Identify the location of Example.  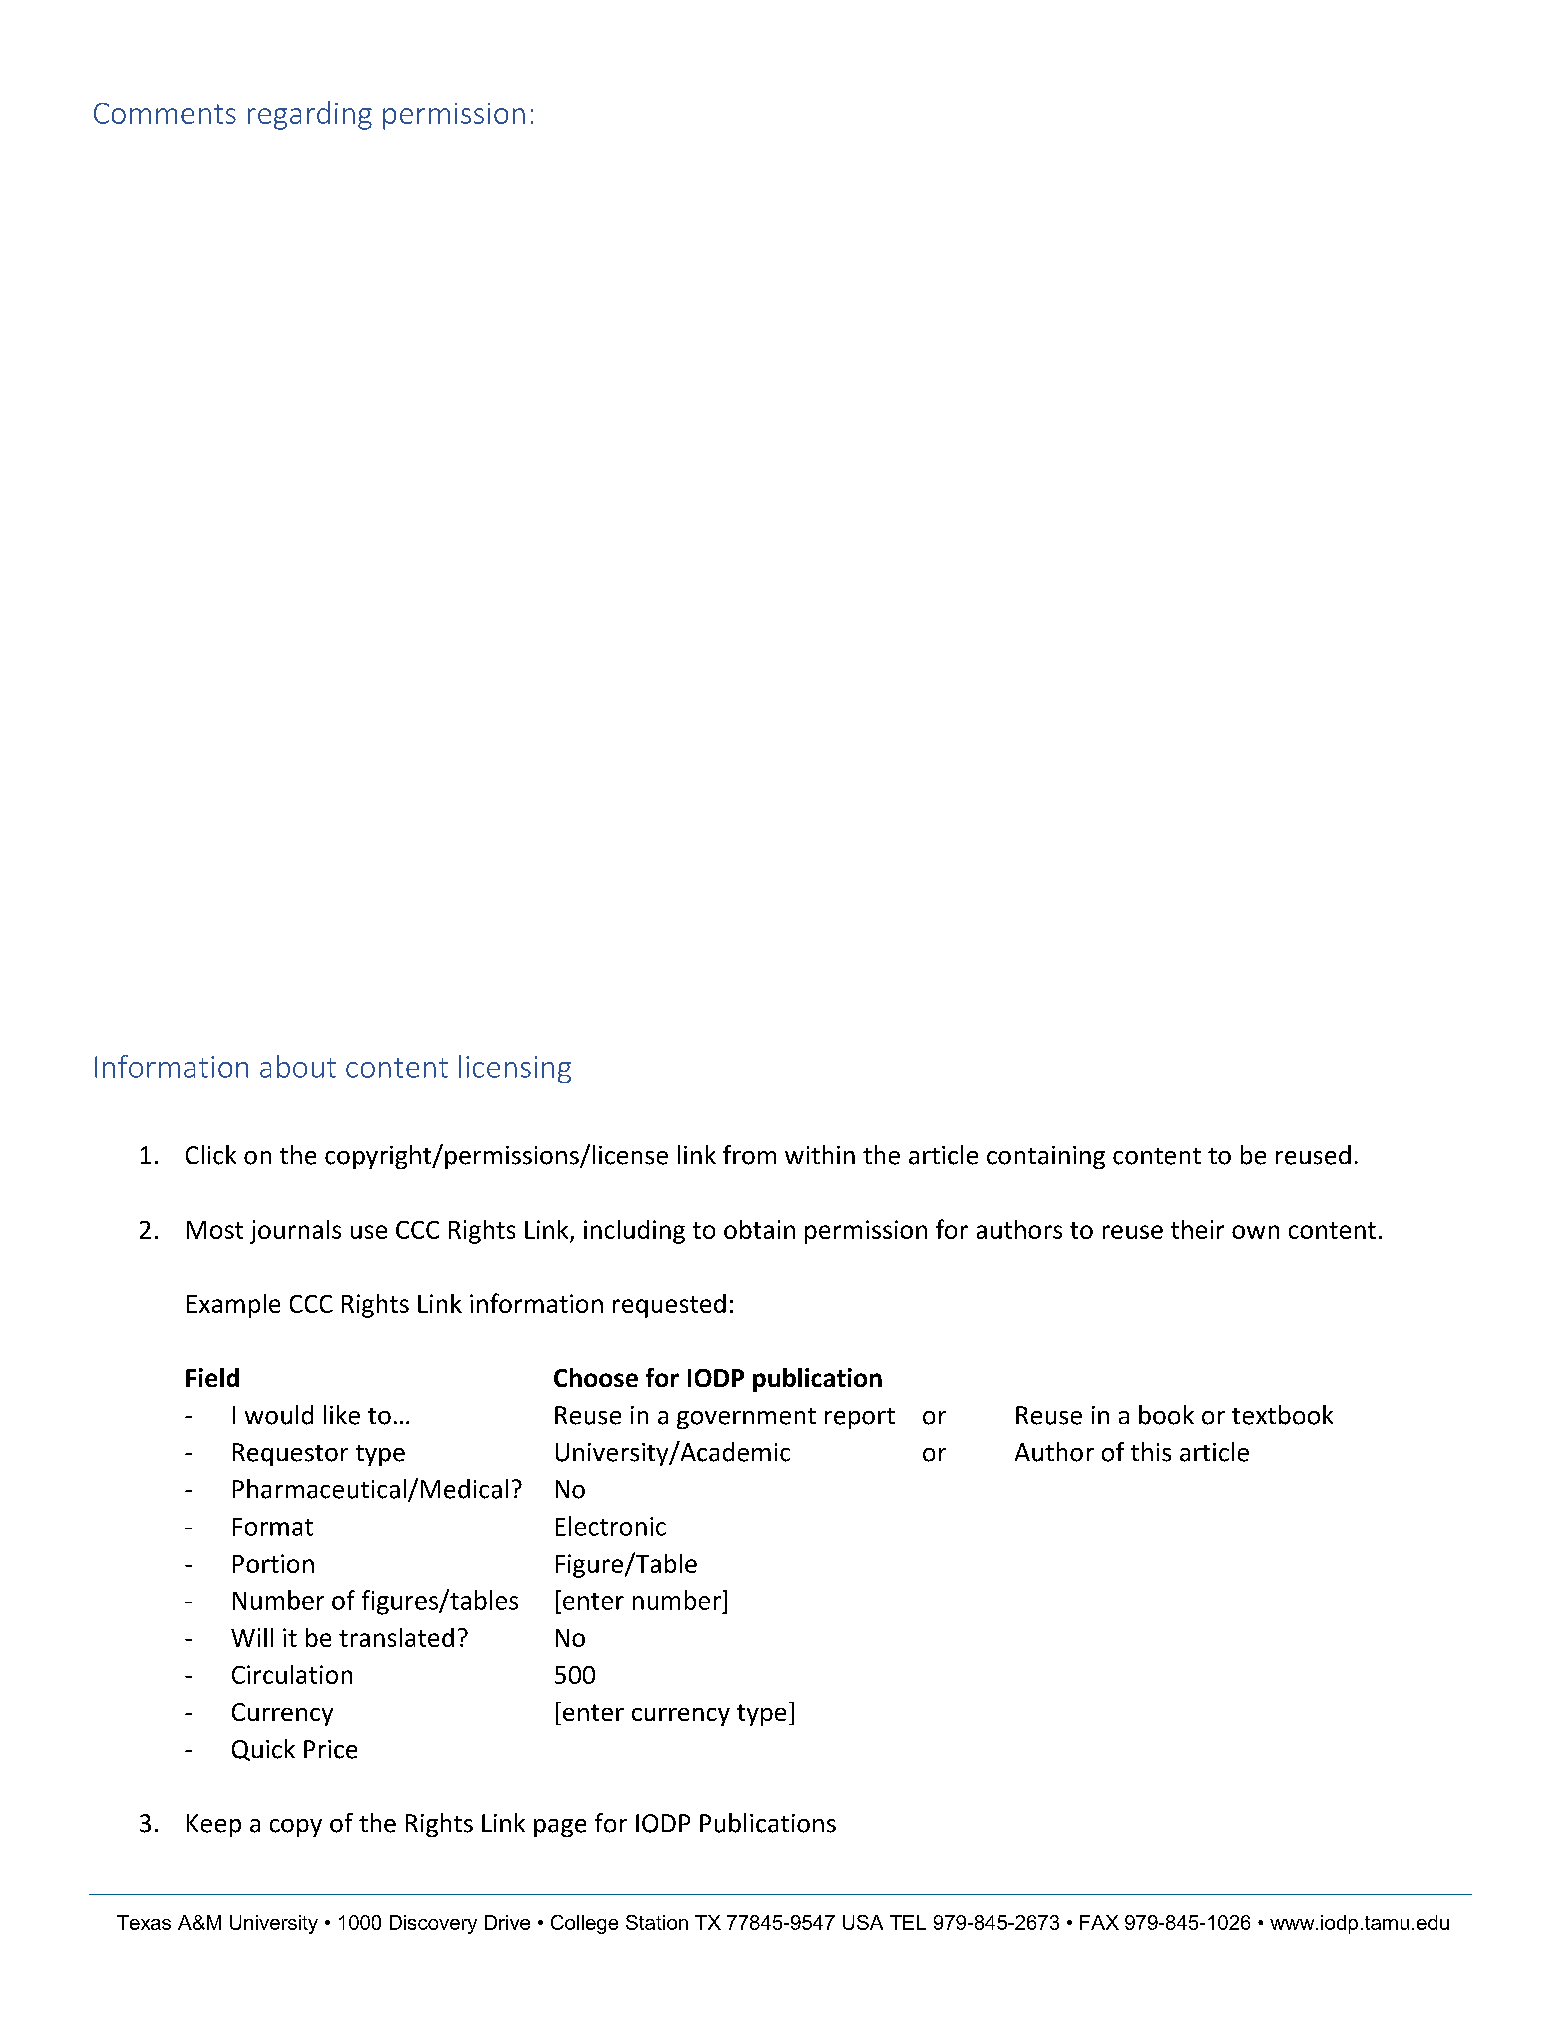
(233, 1306).
